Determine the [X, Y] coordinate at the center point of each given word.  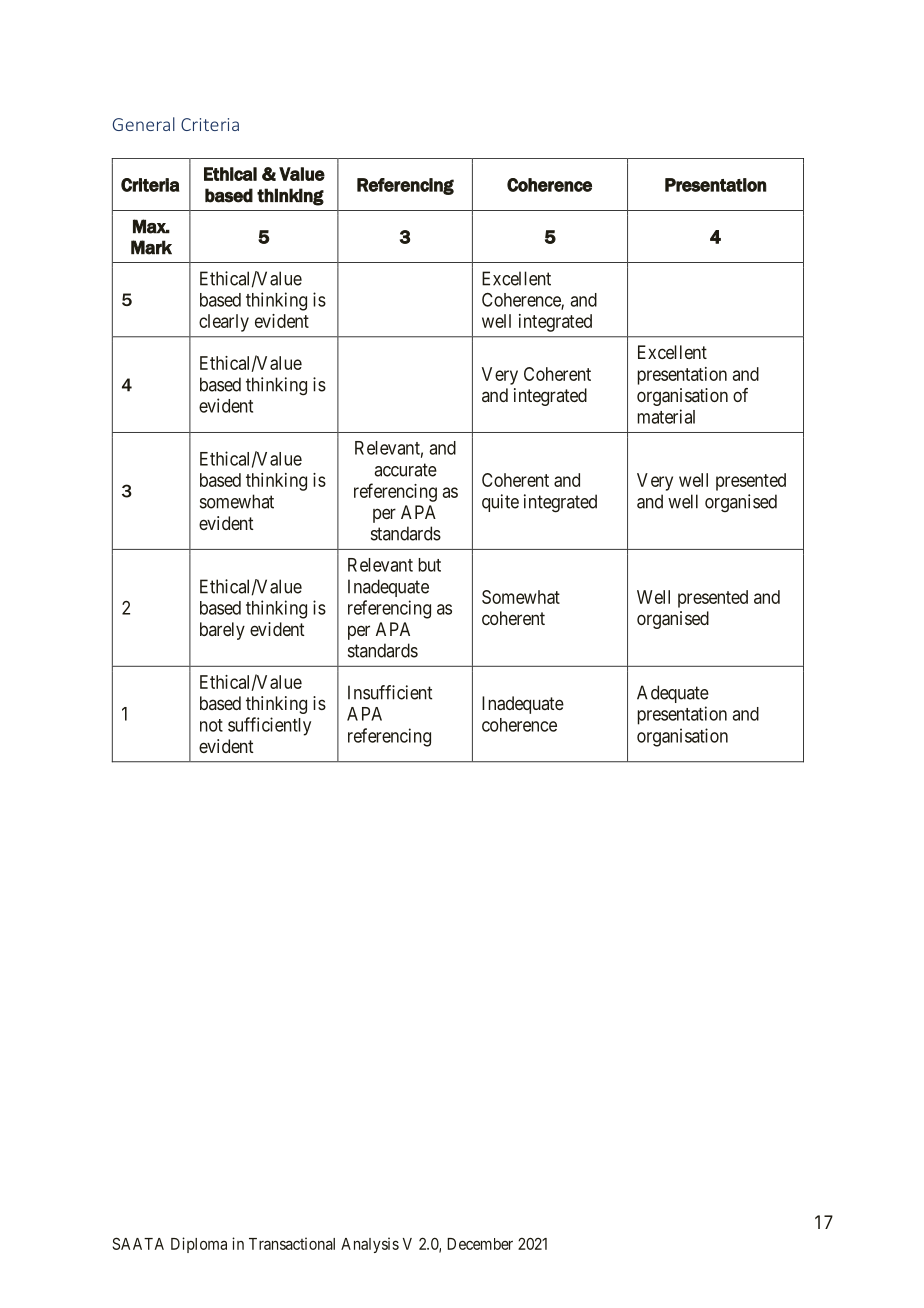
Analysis [370, 1245]
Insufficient [390, 692]
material [666, 416]
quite [500, 503]
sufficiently [269, 726]
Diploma [199, 1245]
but [429, 565]
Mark [151, 247]
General [144, 124]
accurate [405, 470]
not [211, 725]
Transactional [292, 1243]
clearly [224, 323]
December [480, 1244]
